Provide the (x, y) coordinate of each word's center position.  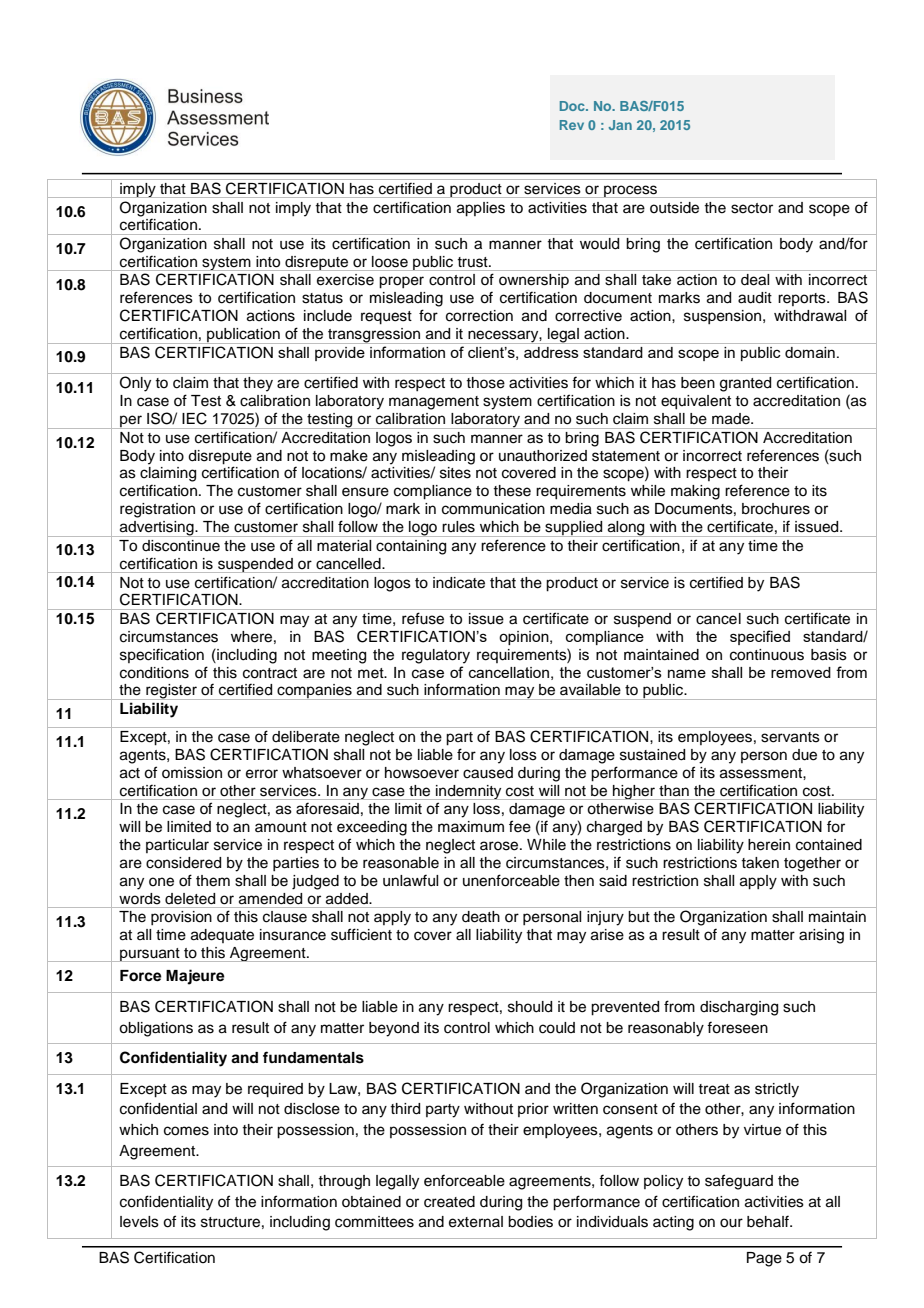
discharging (739, 1008)
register (171, 692)
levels (139, 1222)
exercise (345, 280)
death (481, 917)
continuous (767, 655)
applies (481, 209)
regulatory (436, 656)
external (476, 1222)
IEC (194, 418)
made (732, 419)
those (485, 383)
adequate (222, 936)
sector (752, 208)
